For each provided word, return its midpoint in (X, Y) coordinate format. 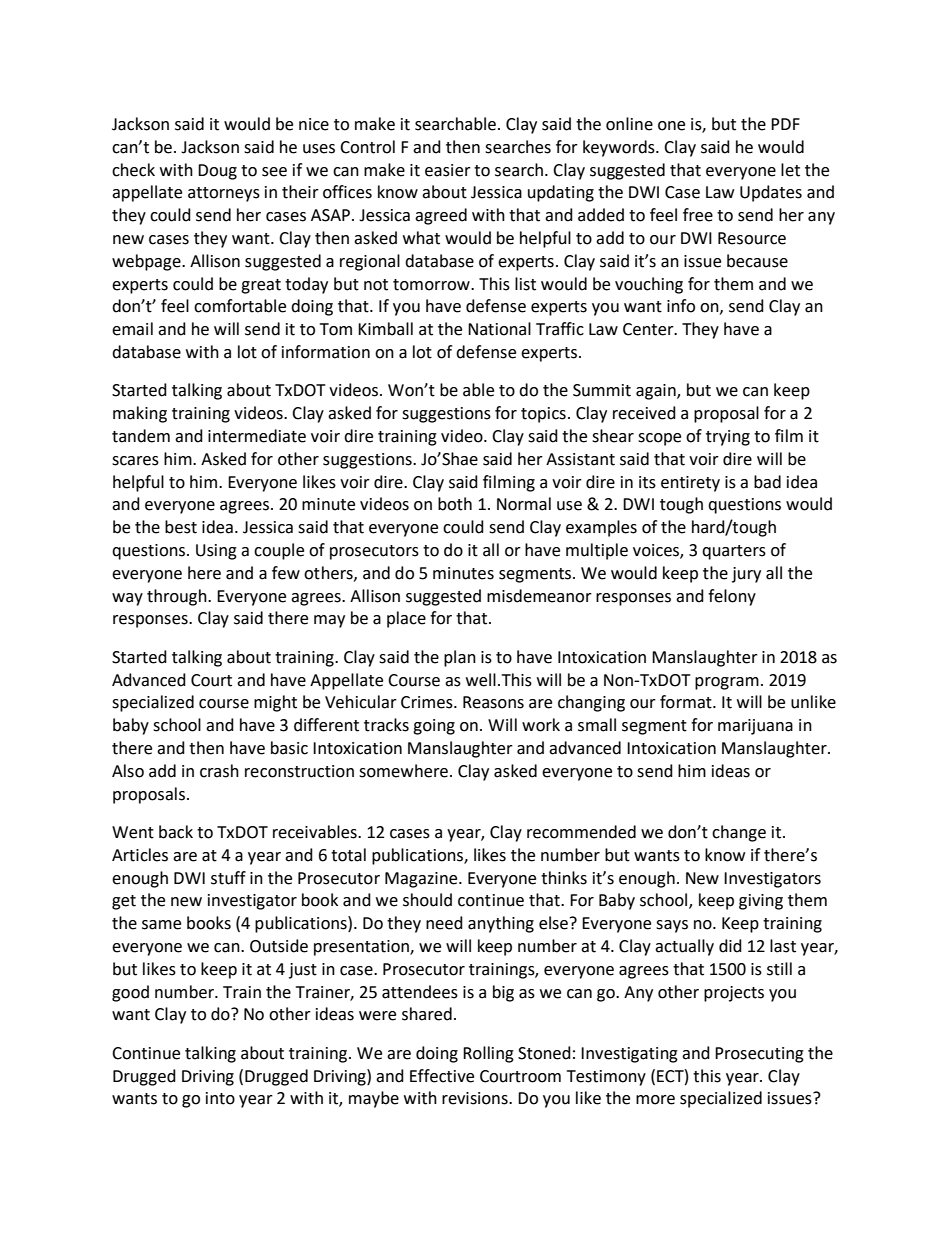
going (434, 727)
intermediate (257, 436)
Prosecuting (759, 1055)
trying (728, 438)
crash (219, 771)
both (455, 504)
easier (448, 170)
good (130, 993)
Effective (442, 1076)
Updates (771, 193)
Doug (217, 172)
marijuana (755, 727)
